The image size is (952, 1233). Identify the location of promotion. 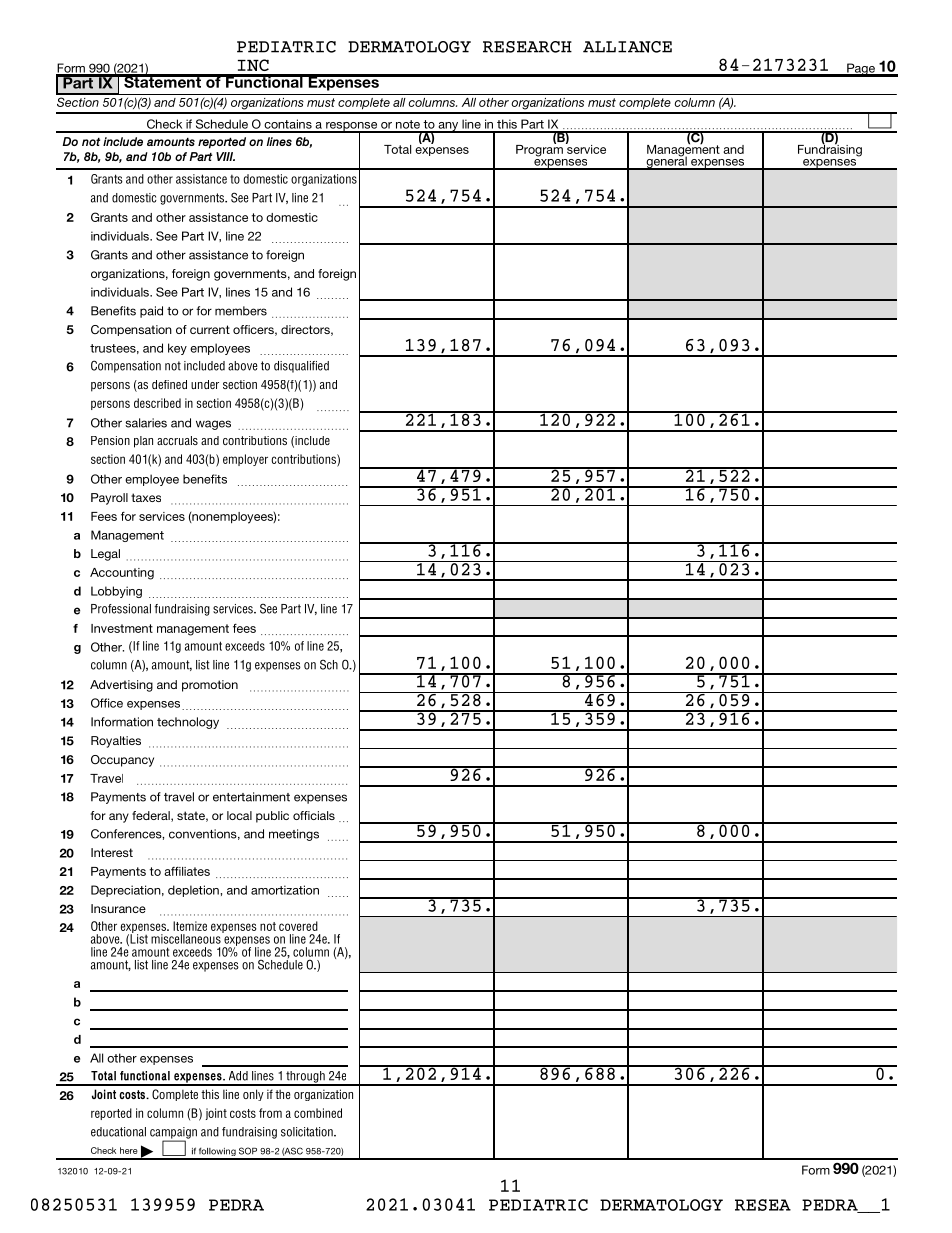
(210, 686).
